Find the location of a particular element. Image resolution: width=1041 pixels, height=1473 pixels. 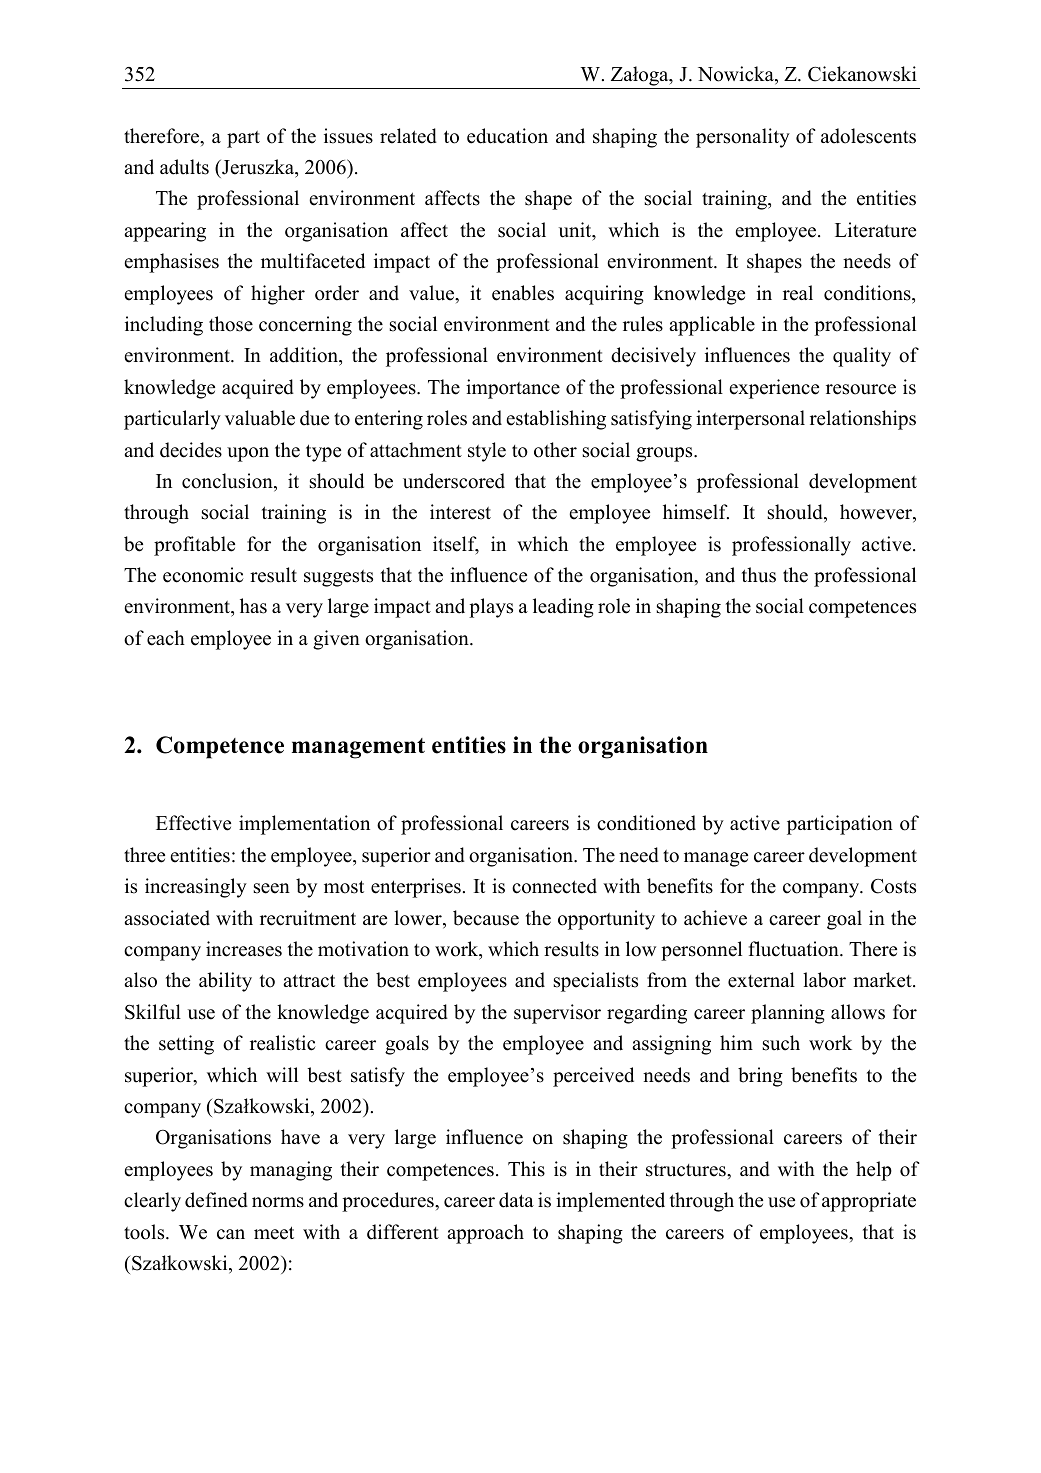

personality is located at coordinates (743, 138).
